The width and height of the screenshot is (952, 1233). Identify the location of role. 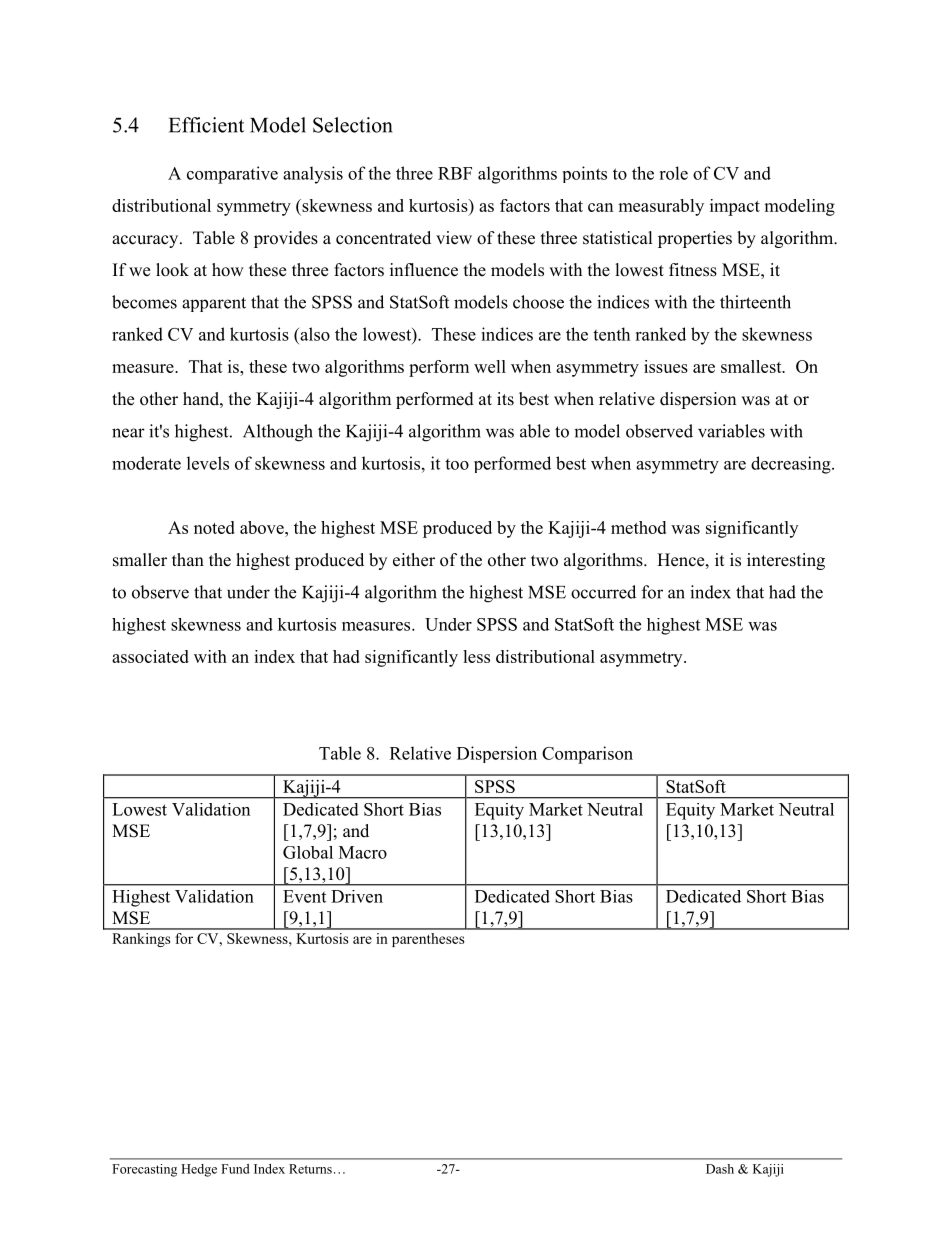
(673, 173).
